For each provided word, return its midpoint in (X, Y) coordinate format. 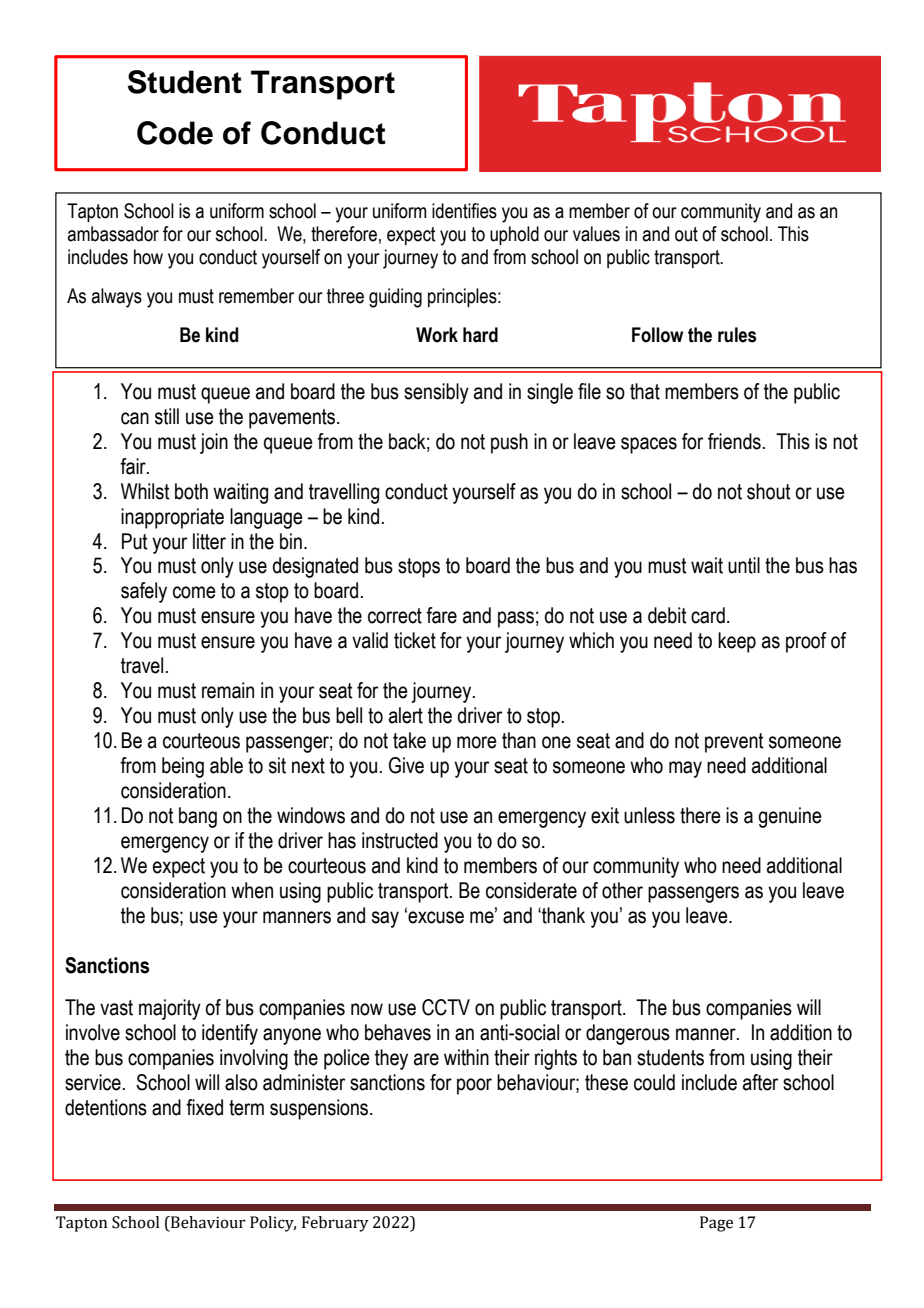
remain (228, 690)
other (622, 890)
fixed (204, 1107)
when (252, 890)
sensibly (436, 393)
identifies (464, 211)
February (335, 1224)
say (385, 919)
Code (175, 133)
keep (737, 642)
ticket (415, 640)
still (167, 416)
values (596, 234)
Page (716, 1224)
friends (734, 441)
